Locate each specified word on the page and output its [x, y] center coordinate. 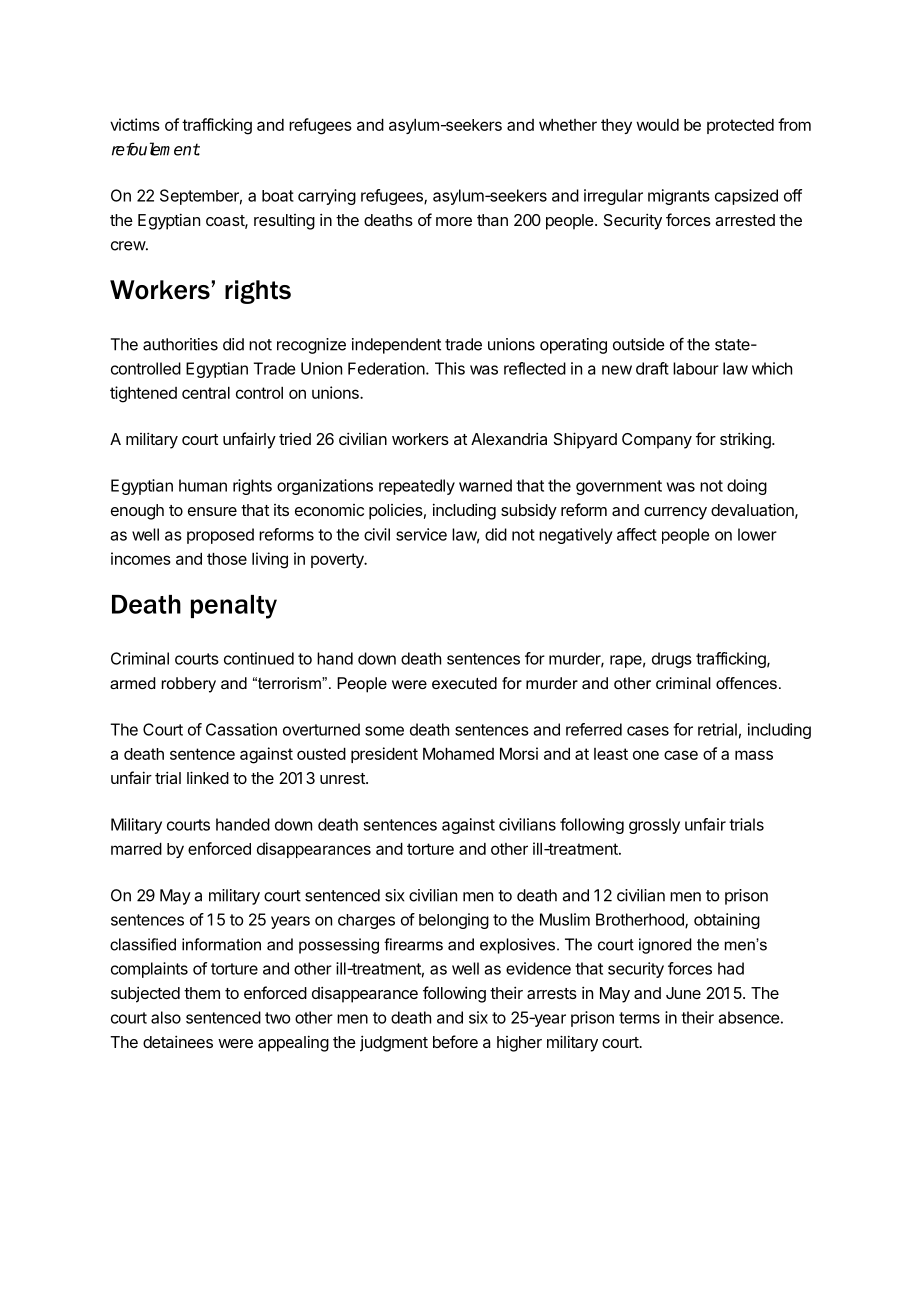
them [202, 993]
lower [757, 534]
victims [135, 124]
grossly [654, 826]
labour [696, 368]
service [421, 534]
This [450, 368]
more [454, 221]
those [227, 559]
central [206, 393]
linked [208, 777]
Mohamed [458, 754]
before [455, 1041]
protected [740, 126]
